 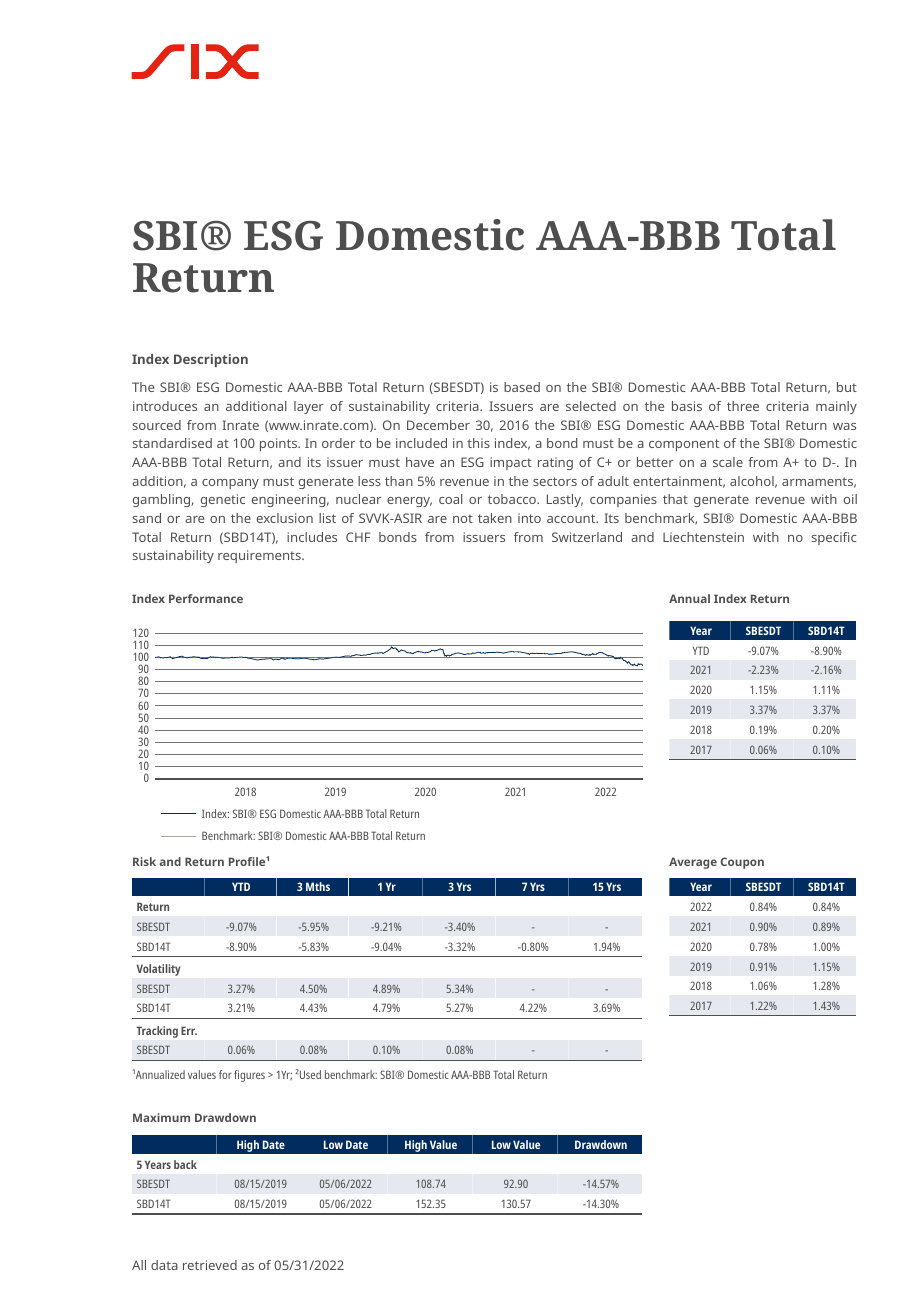 What do you see at coordinates (318, 886) in the screenshot?
I see `Mths` at bounding box center [318, 886].
